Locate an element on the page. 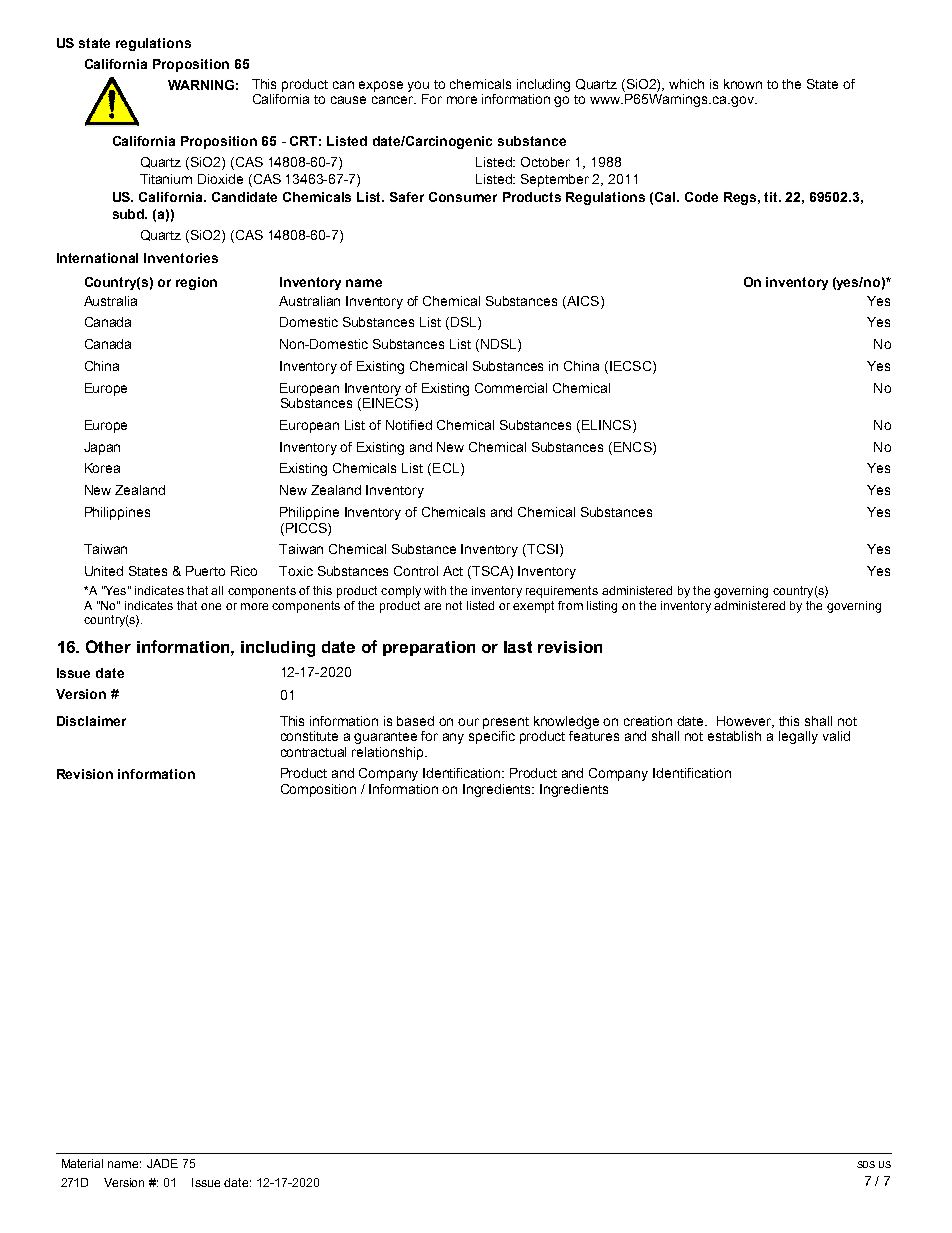  you is located at coordinates (418, 86).
